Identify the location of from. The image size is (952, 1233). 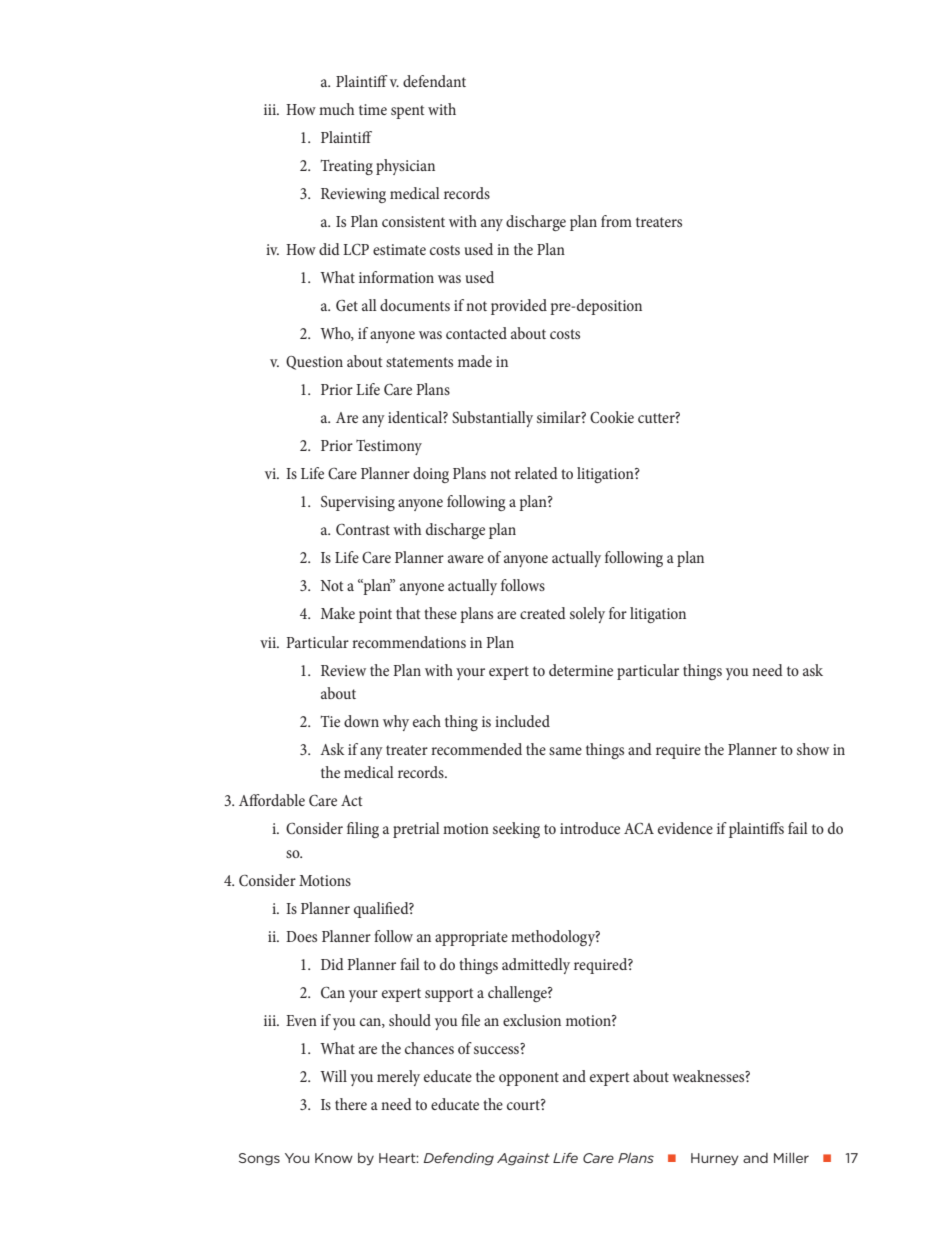
(616, 221).
